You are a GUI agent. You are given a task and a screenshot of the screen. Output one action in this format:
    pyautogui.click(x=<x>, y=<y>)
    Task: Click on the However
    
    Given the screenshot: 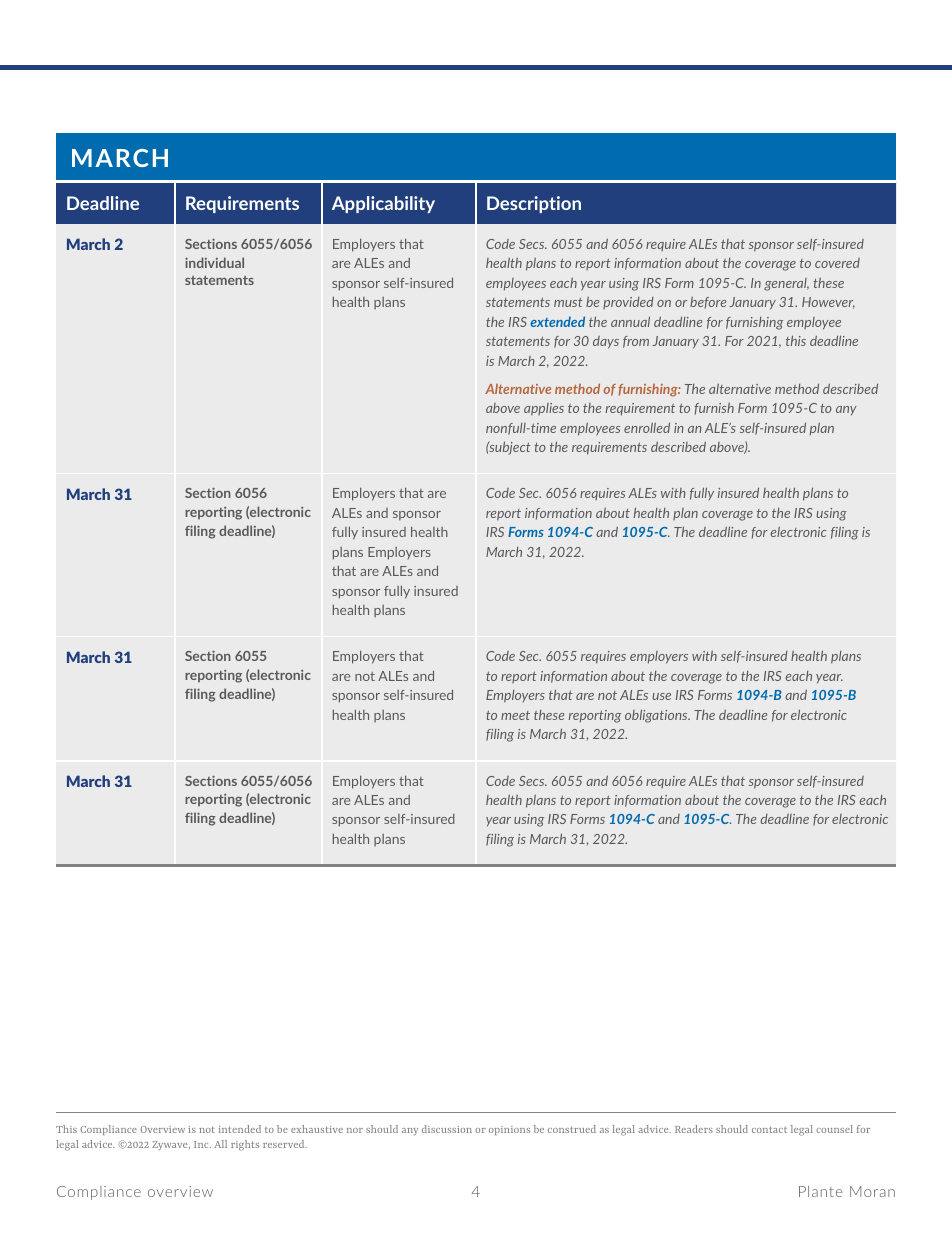 What is the action you would take?
    pyautogui.click(x=828, y=303)
